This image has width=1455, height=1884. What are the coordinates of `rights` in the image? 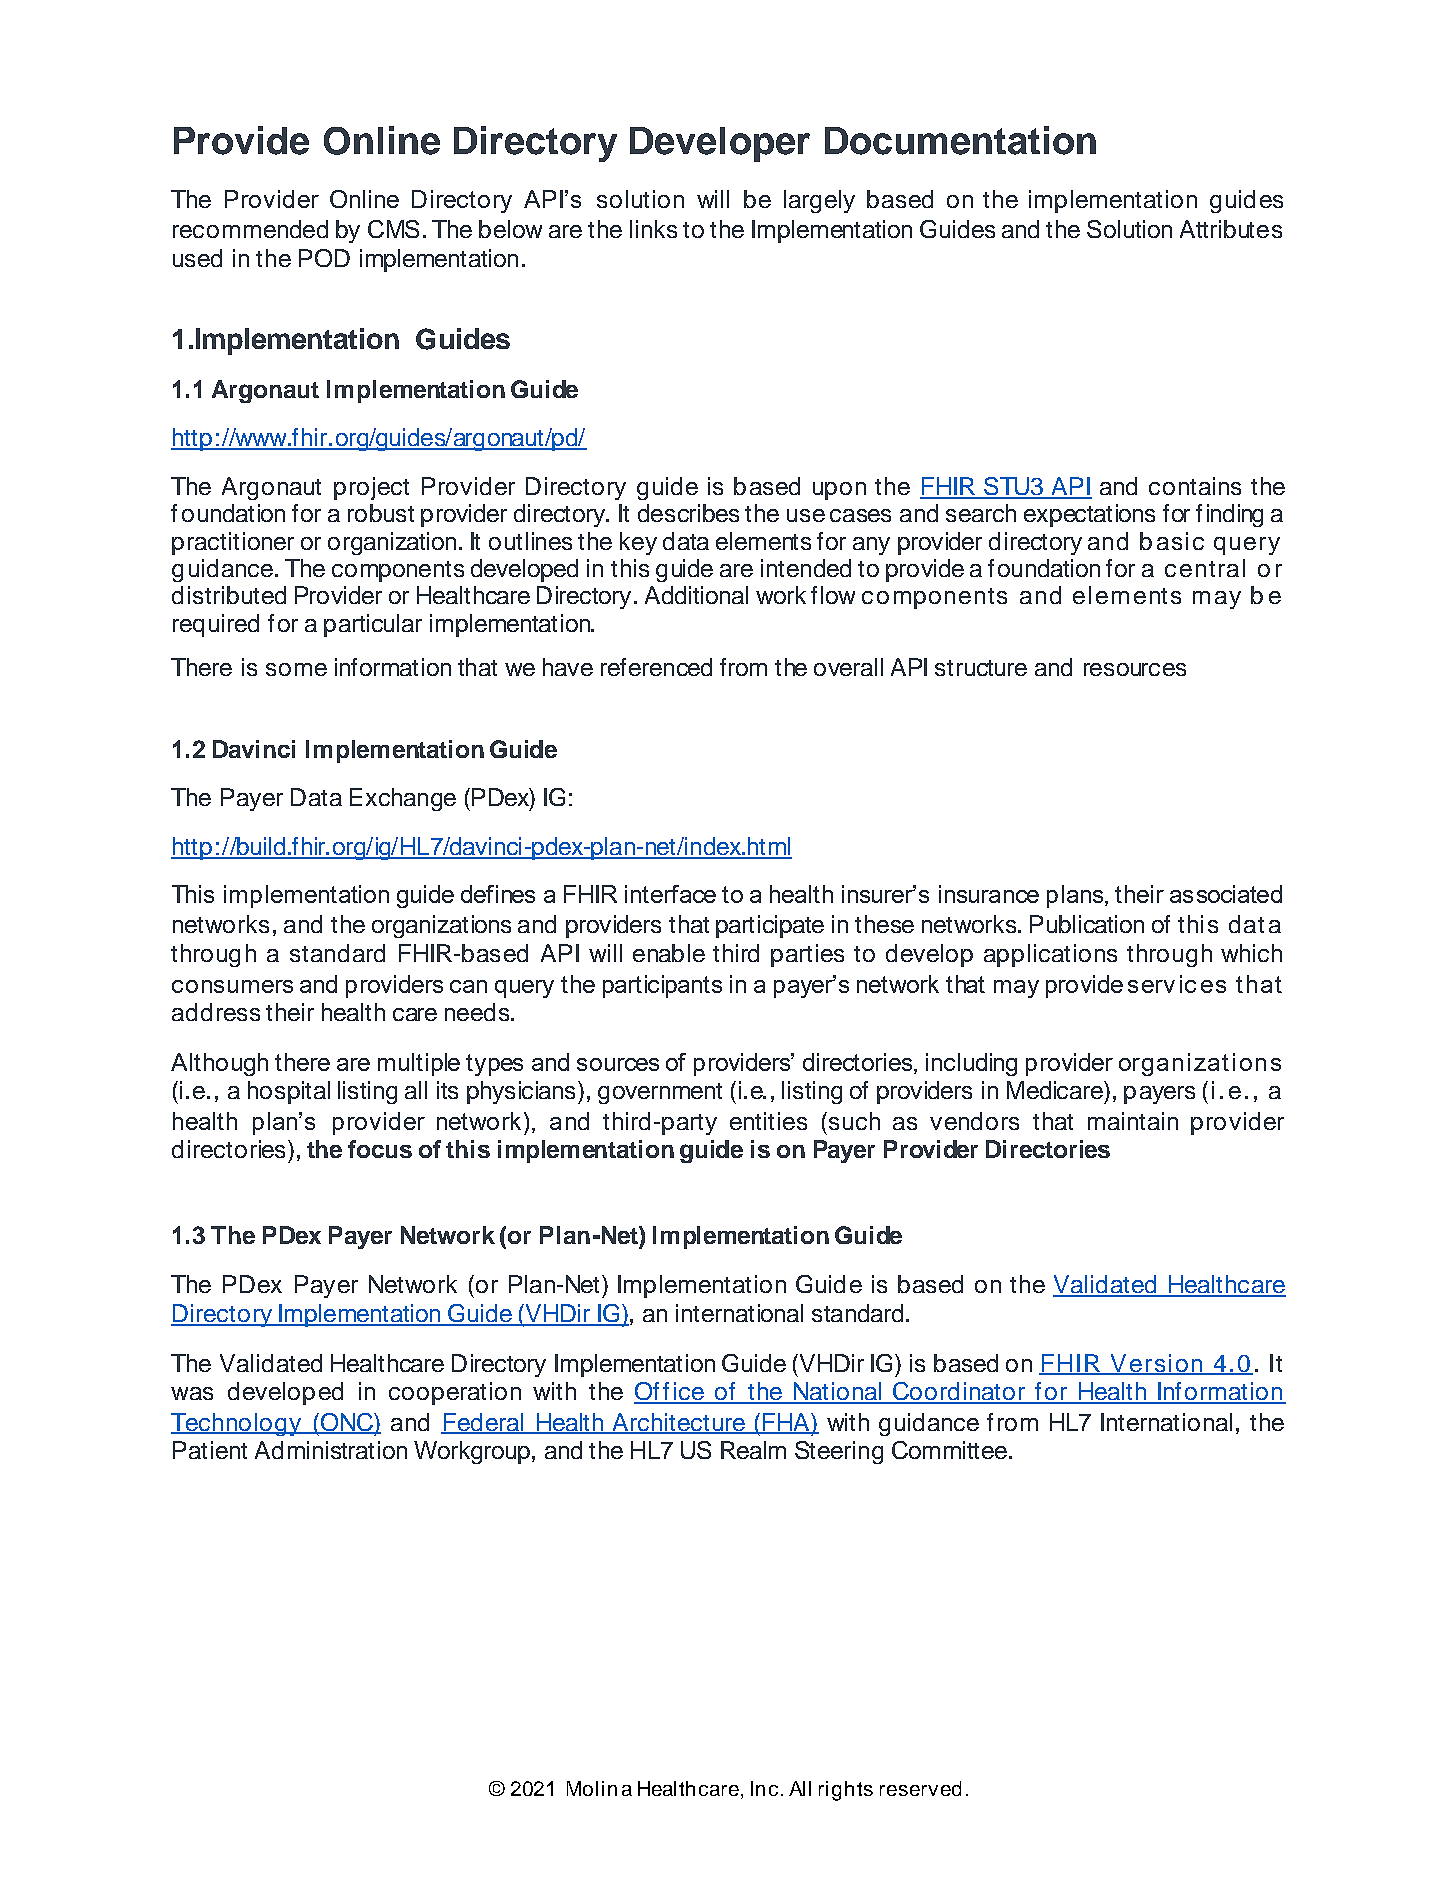 It's located at (846, 1791).
